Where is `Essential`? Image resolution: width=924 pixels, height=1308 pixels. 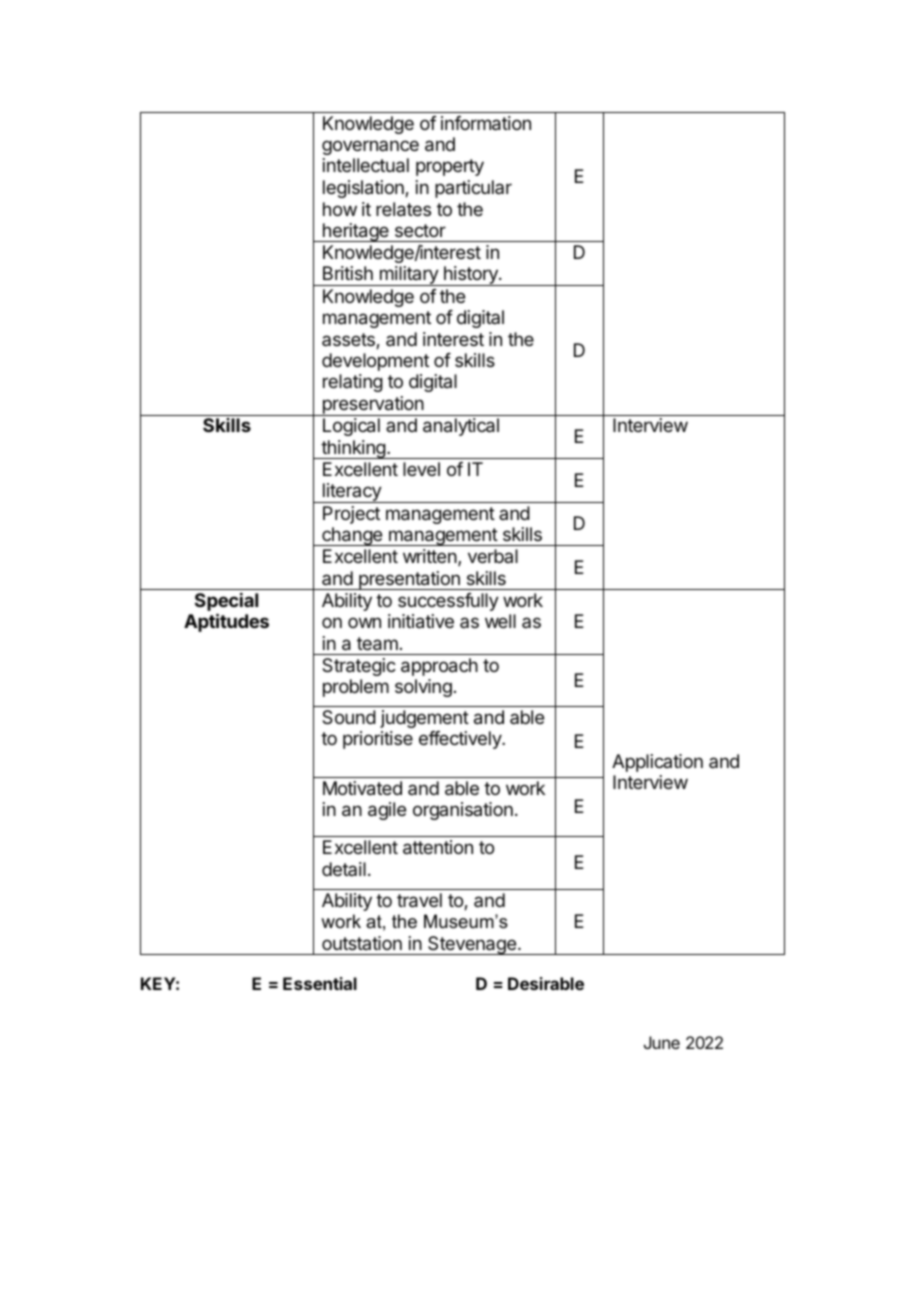 Essential is located at coordinates (320, 983).
